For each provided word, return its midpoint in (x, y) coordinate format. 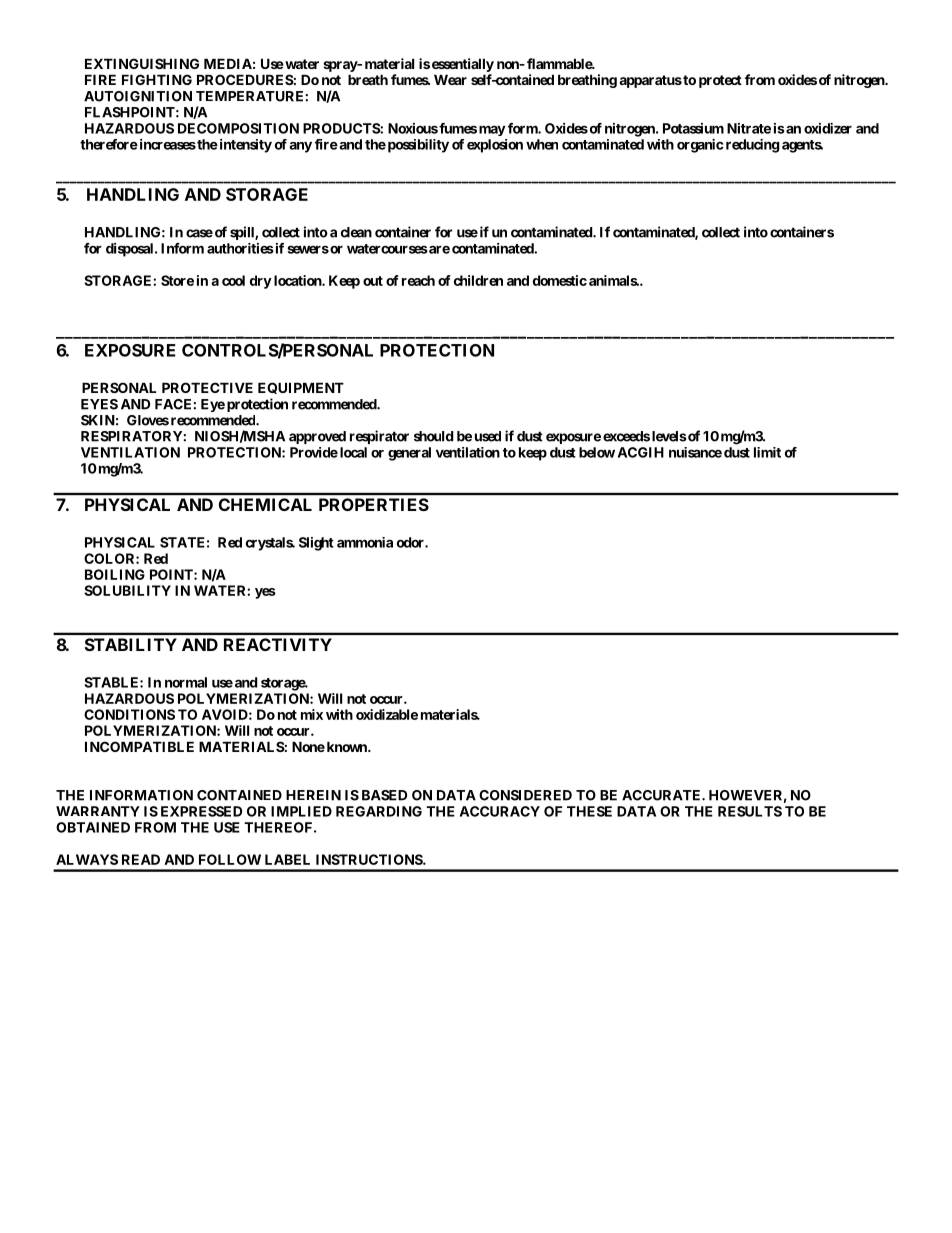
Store (177, 280)
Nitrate (749, 128)
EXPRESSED (201, 811)
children (478, 280)
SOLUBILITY (127, 590)
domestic (560, 280)
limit (767, 452)
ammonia (365, 542)
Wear (450, 79)
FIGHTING (157, 79)
